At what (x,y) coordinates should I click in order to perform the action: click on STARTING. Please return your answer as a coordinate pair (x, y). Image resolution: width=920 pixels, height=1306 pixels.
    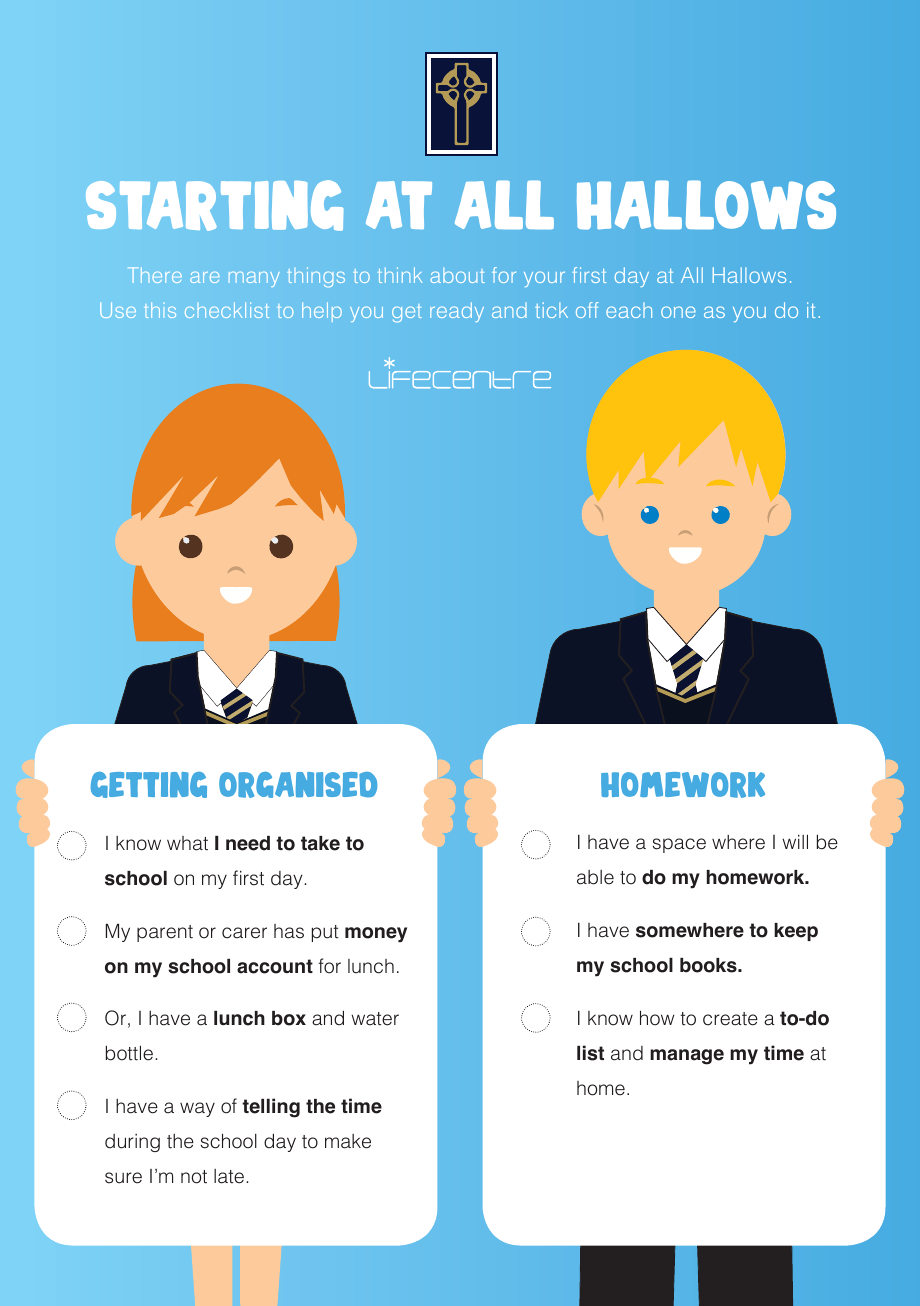
    Looking at the image, I should click on (214, 205).
